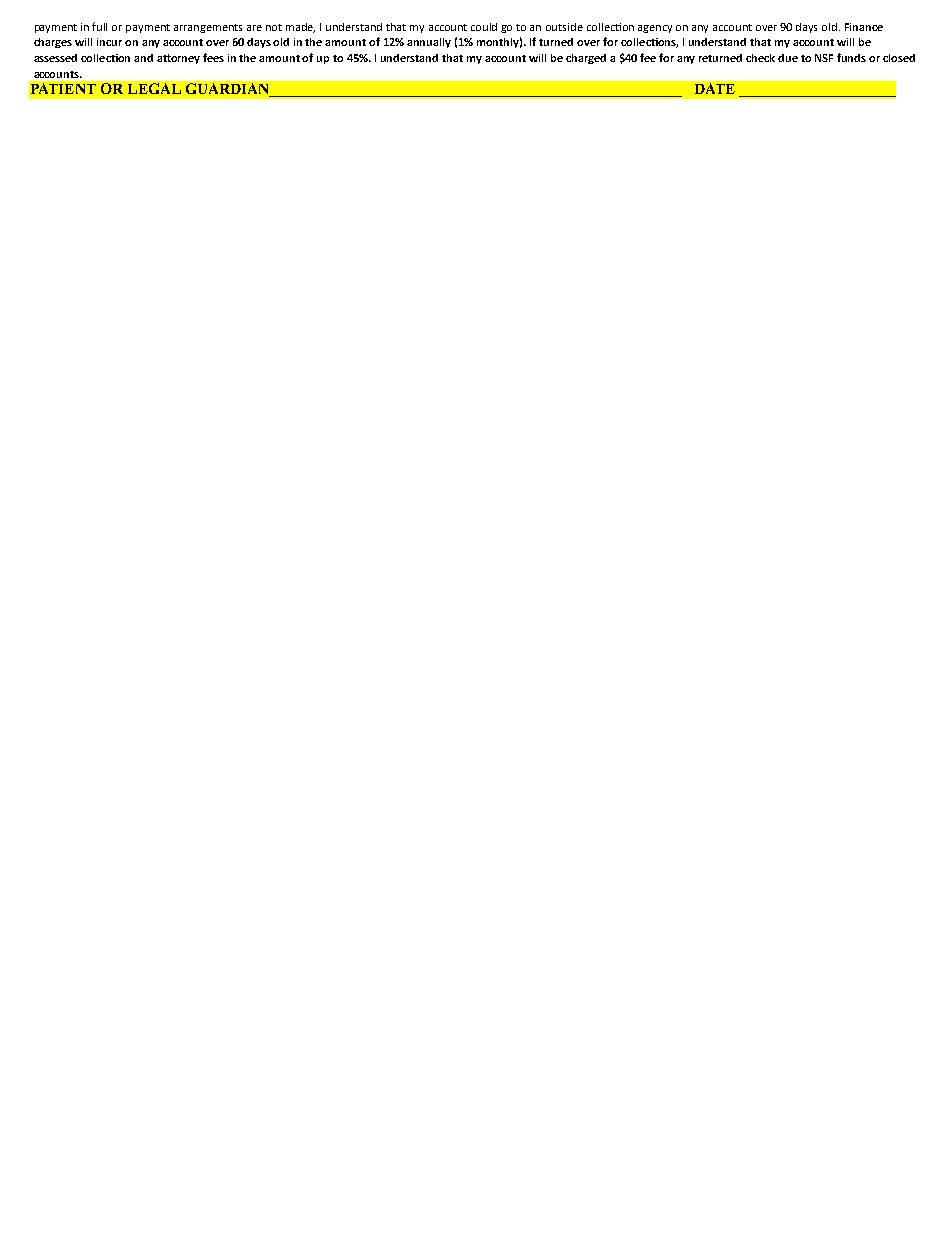 This image has width=952, height=1233. What do you see at coordinates (55, 58) in the image?
I see `assessed` at bounding box center [55, 58].
